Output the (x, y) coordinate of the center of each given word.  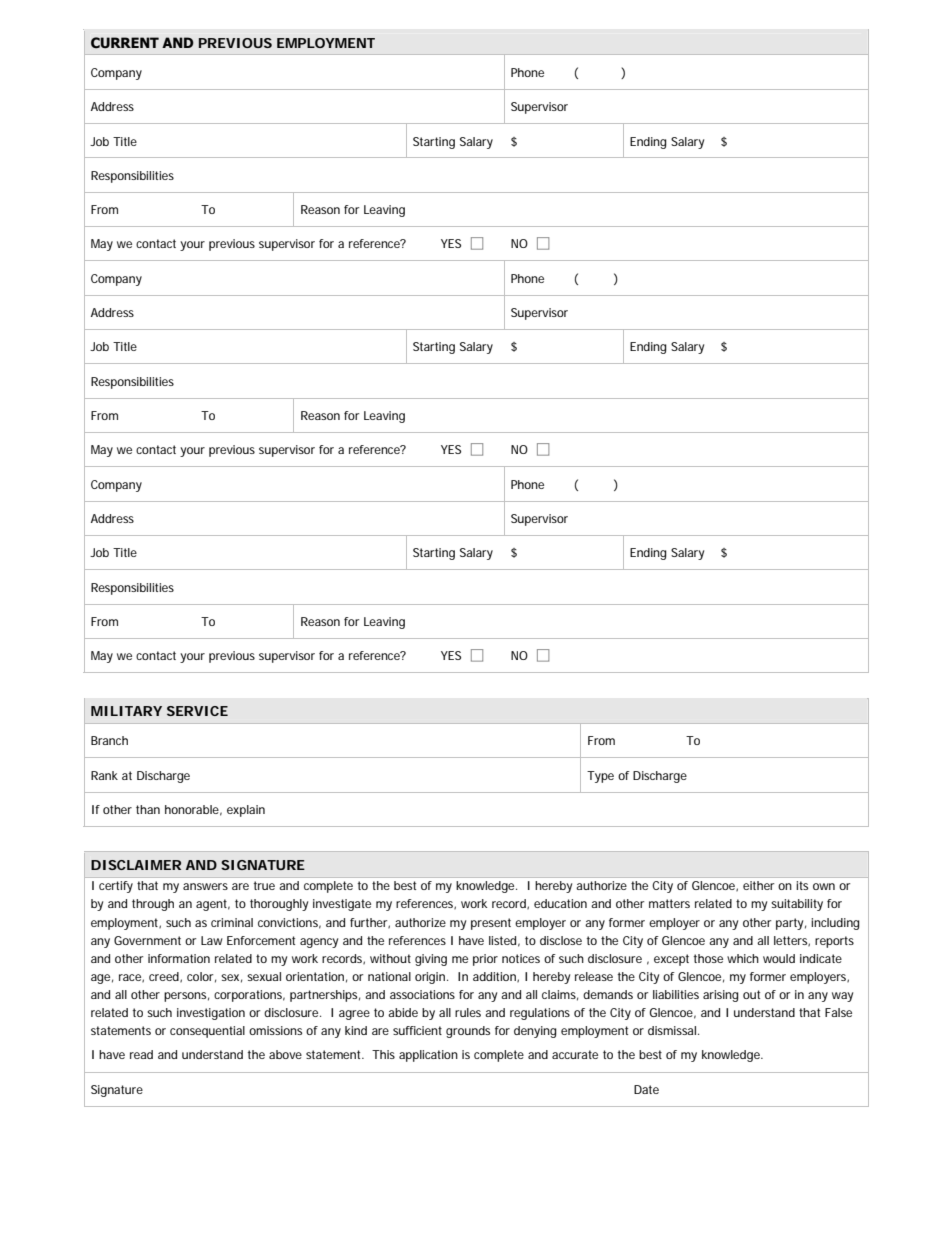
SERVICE (197, 711)
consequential (207, 1032)
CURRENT (125, 43)
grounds (468, 1032)
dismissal (673, 1030)
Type (600, 777)
